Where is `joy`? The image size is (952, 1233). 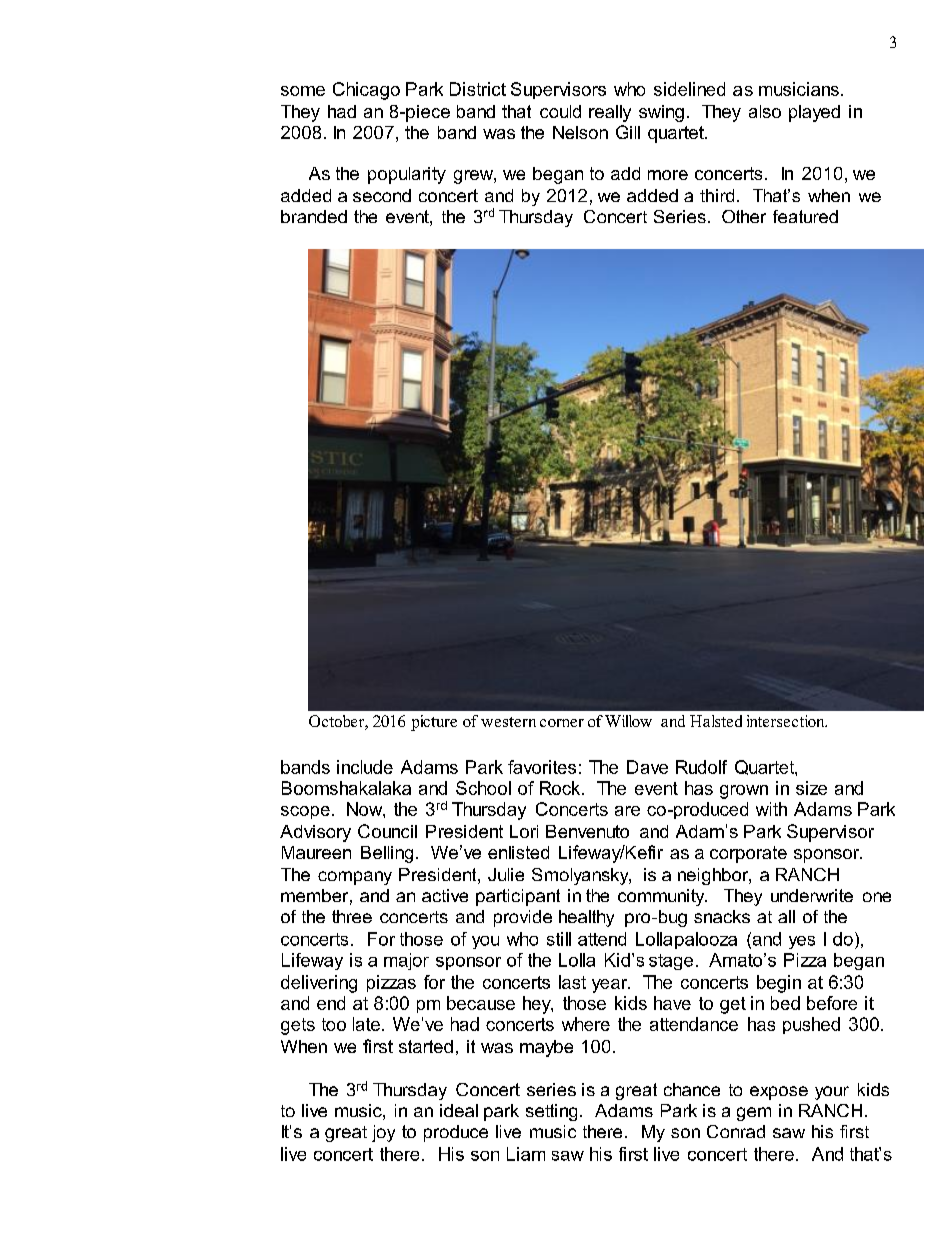 joy is located at coordinates (383, 1133).
